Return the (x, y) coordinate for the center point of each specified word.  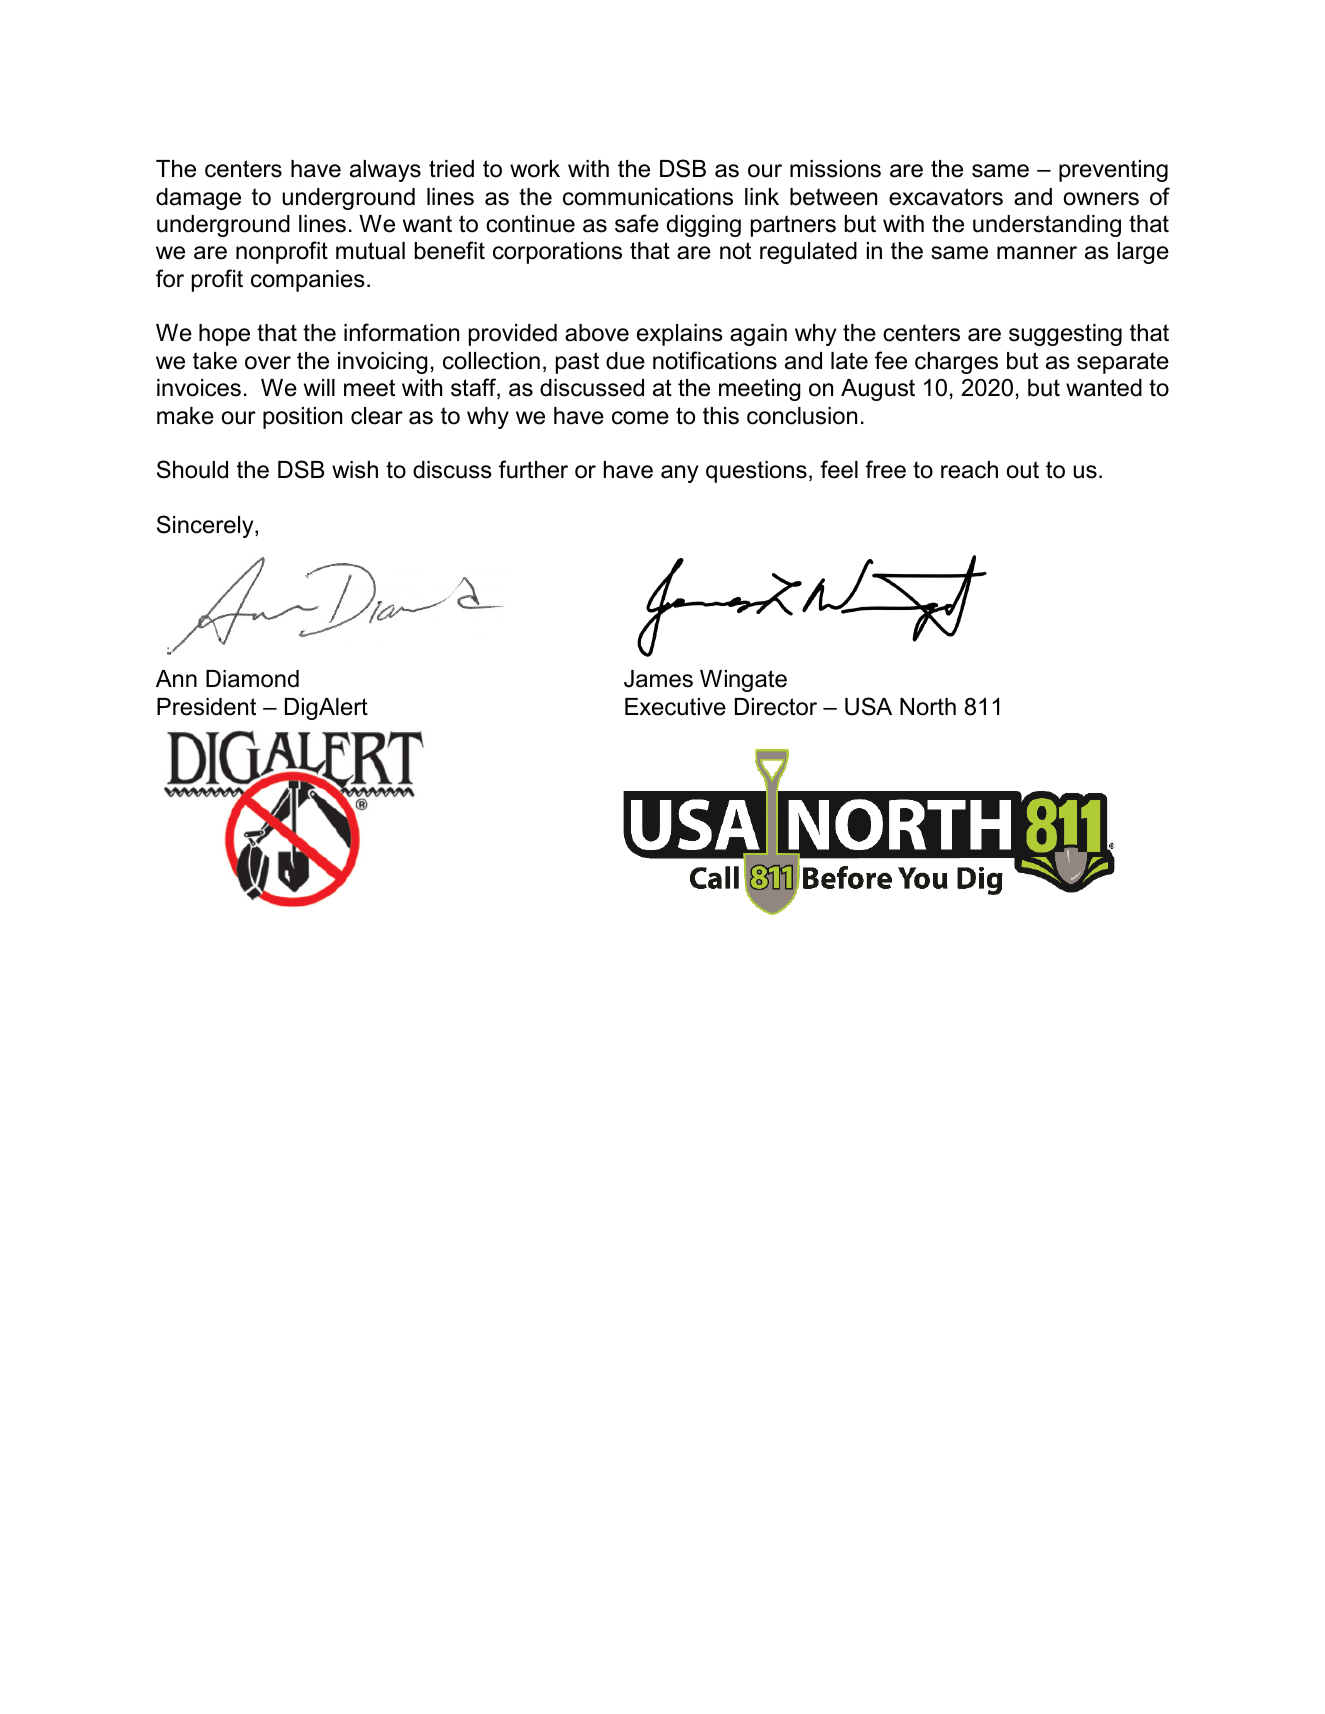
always (385, 171)
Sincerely (206, 526)
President (206, 707)
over (268, 363)
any (679, 474)
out (1023, 470)
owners (1101, 199)
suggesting (1065, 335)
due (625, 361)
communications (648, 197)
